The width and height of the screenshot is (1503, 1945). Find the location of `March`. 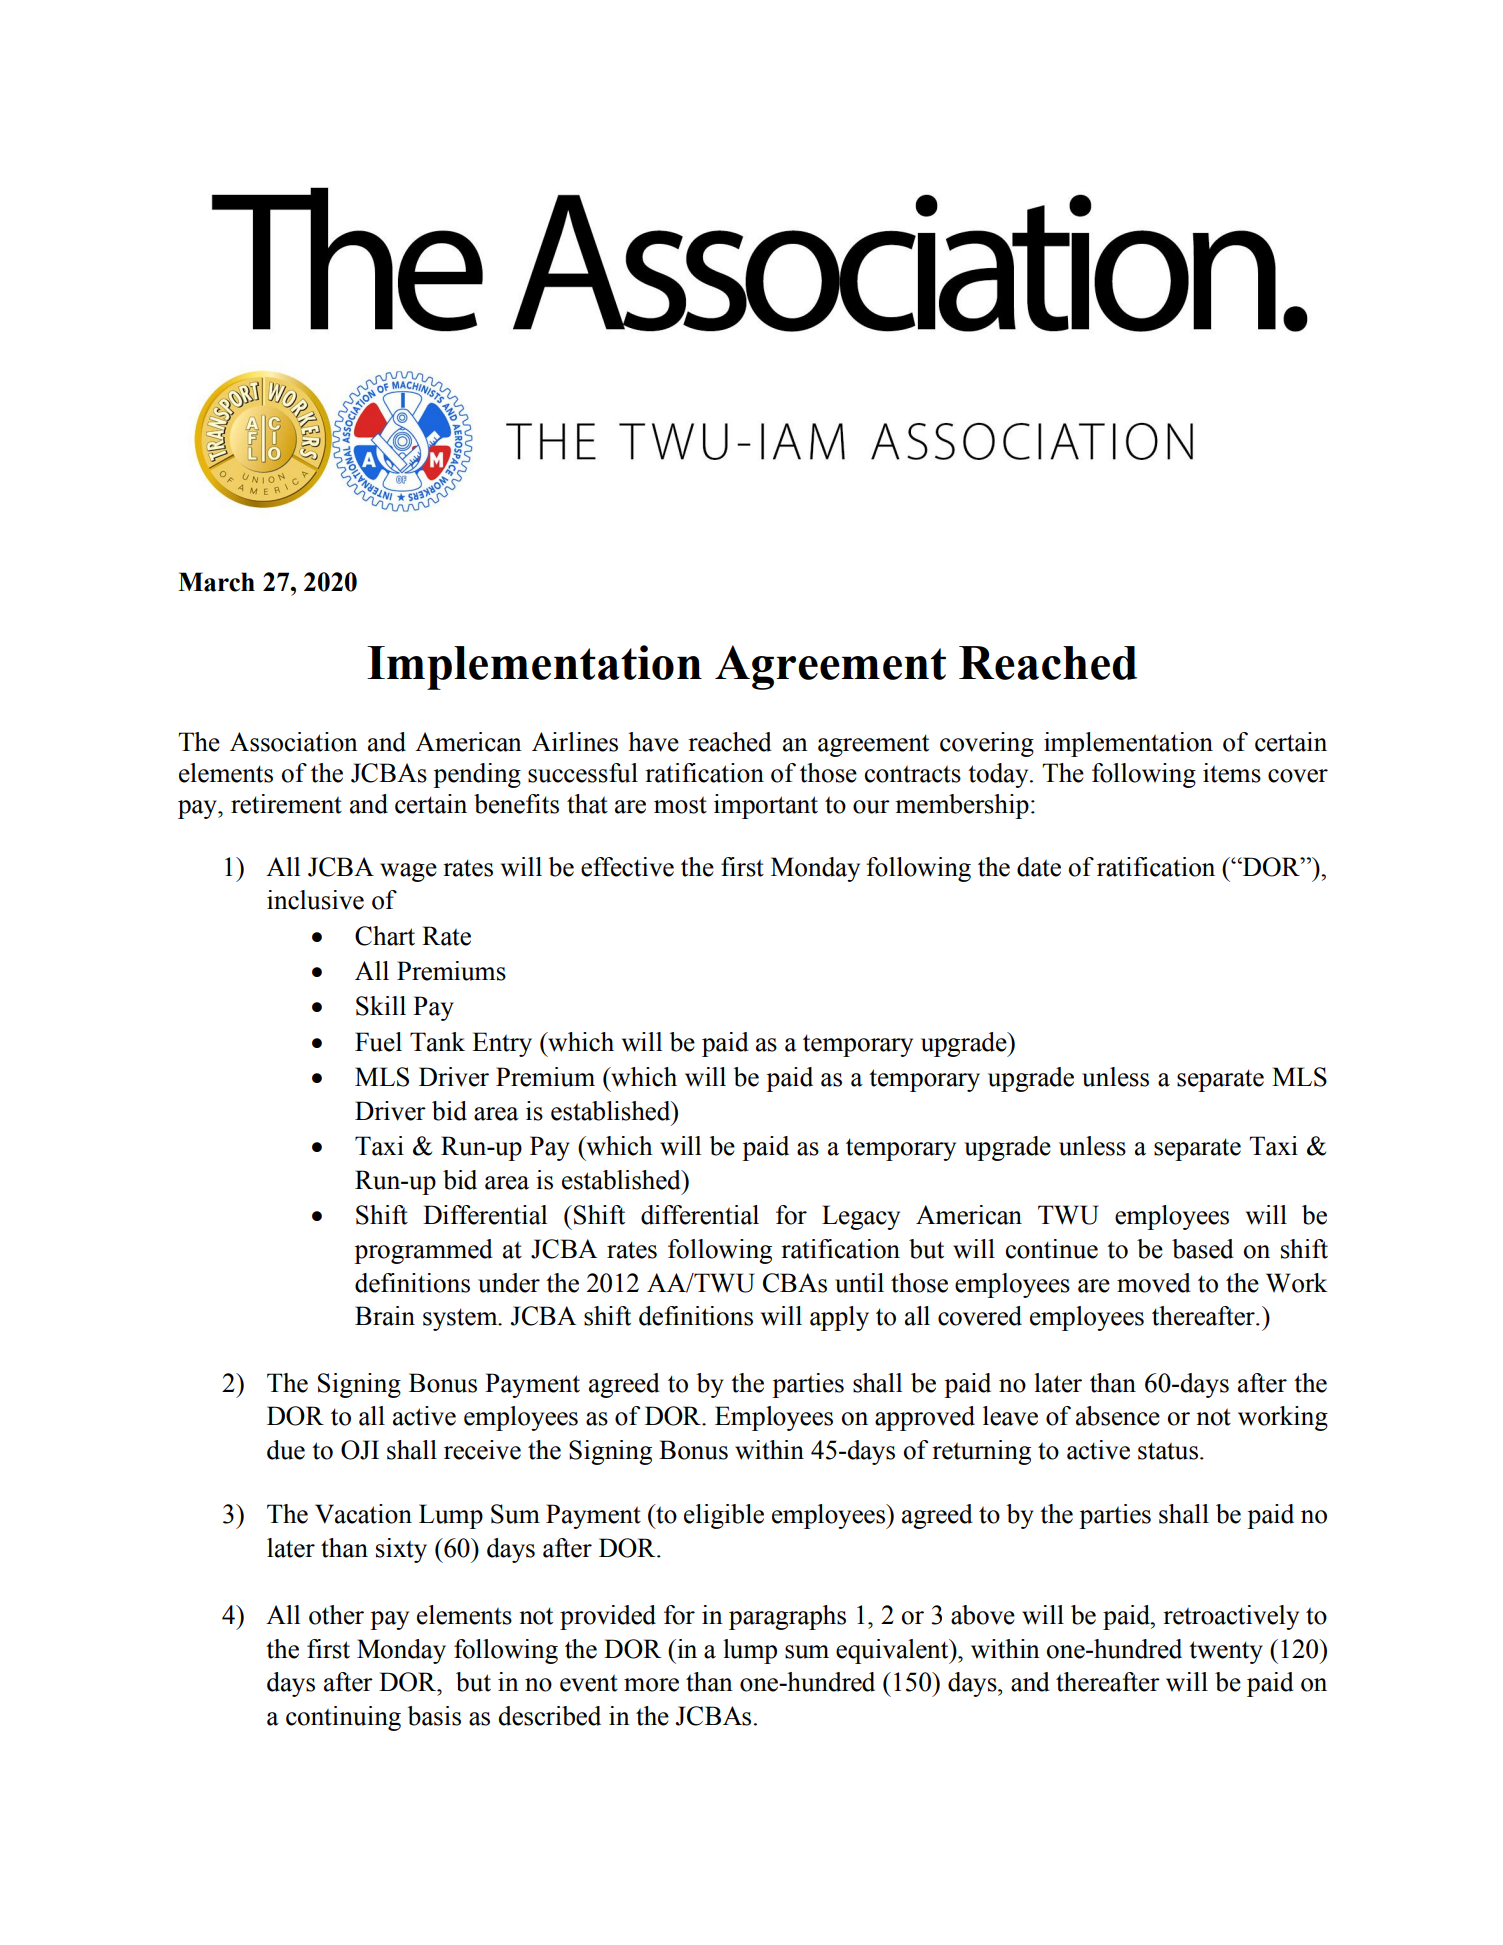

March is located at coordinates (216, 582).
